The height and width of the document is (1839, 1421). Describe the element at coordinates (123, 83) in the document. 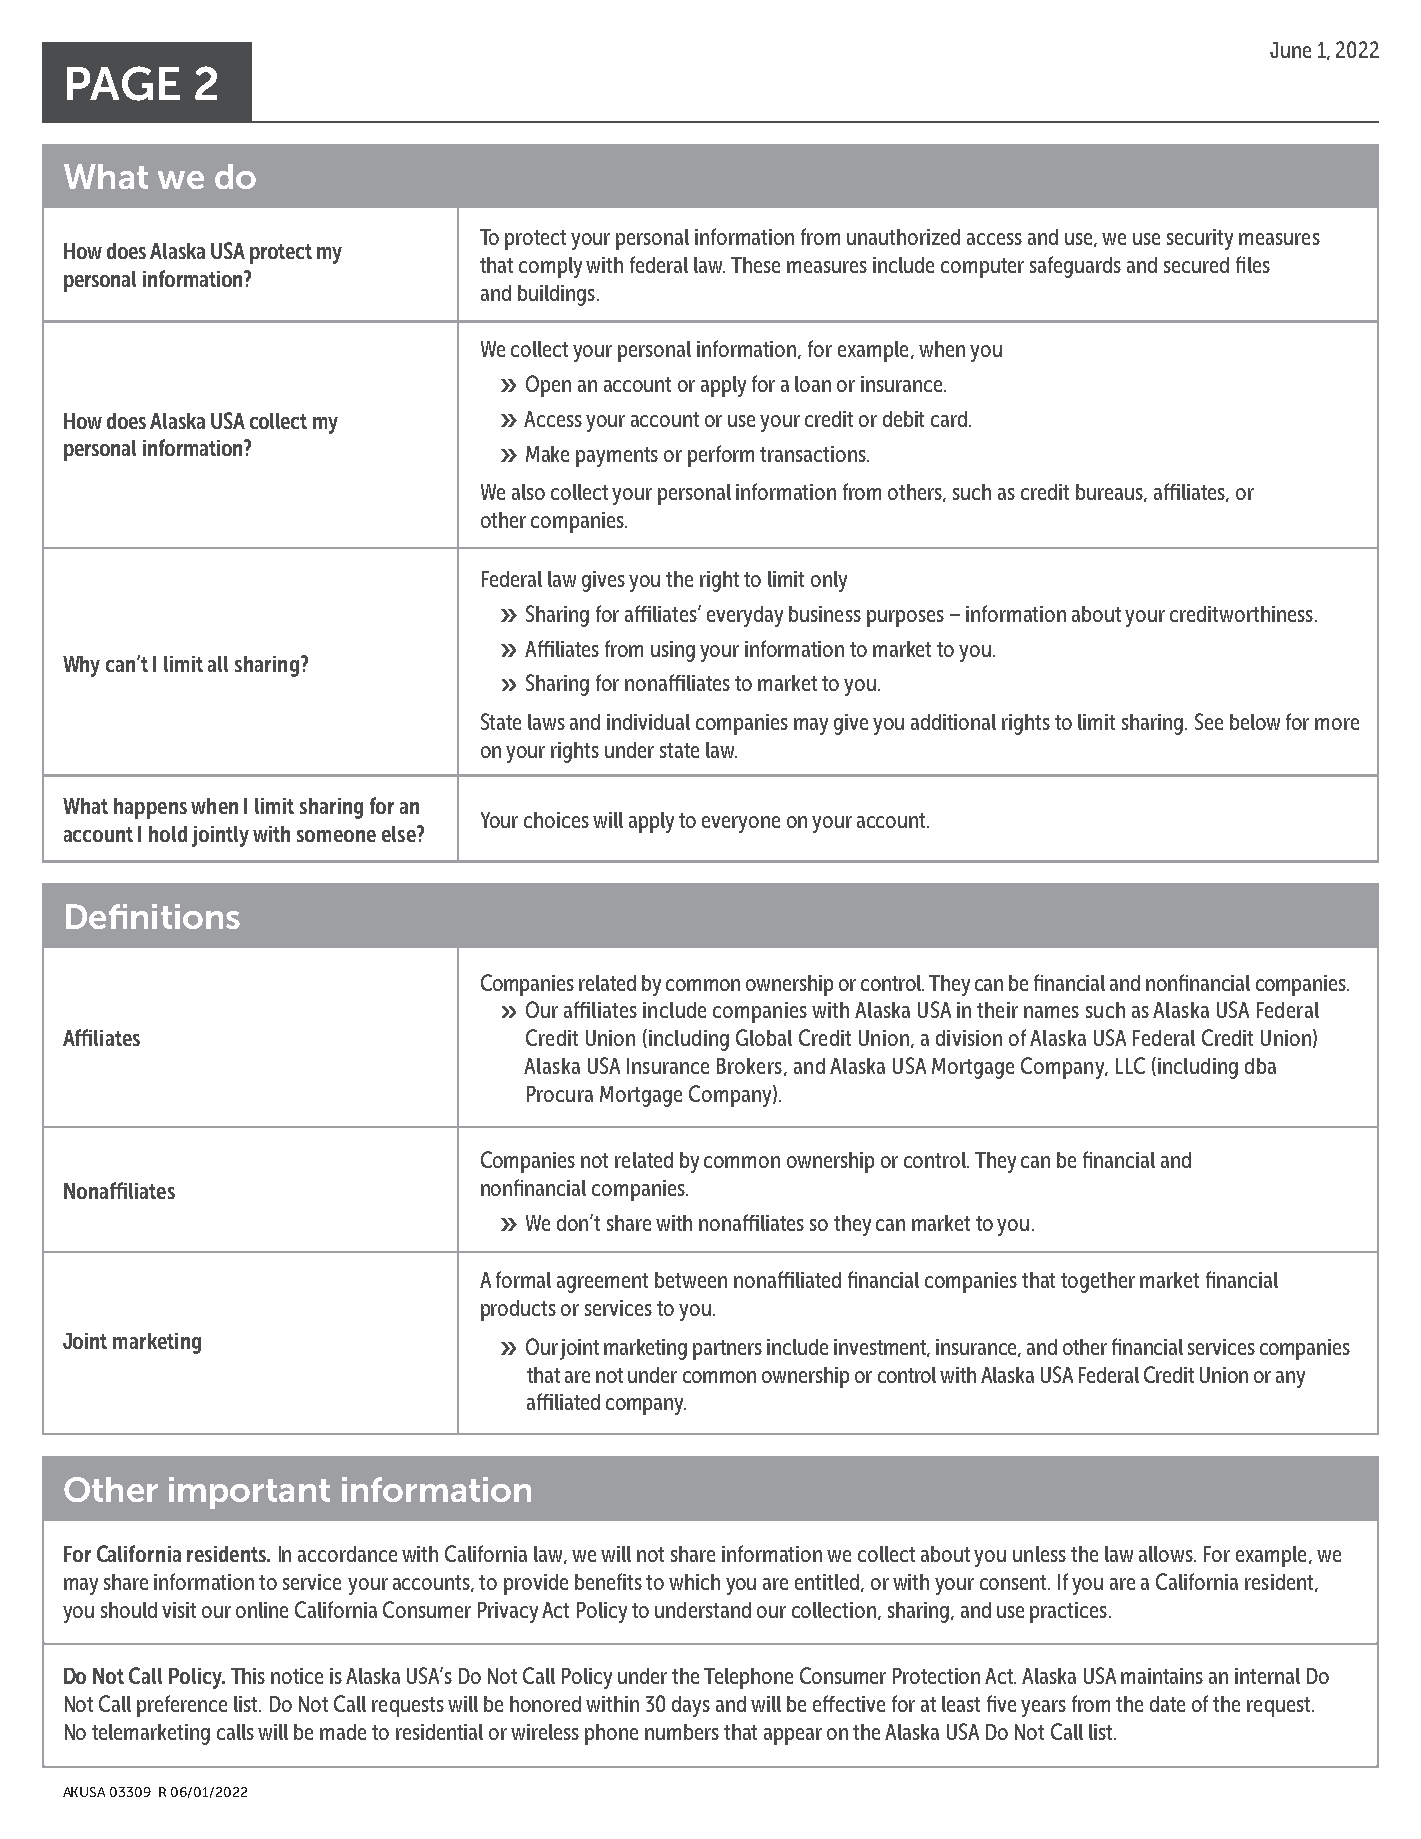

I see `PAGE` at that location.
